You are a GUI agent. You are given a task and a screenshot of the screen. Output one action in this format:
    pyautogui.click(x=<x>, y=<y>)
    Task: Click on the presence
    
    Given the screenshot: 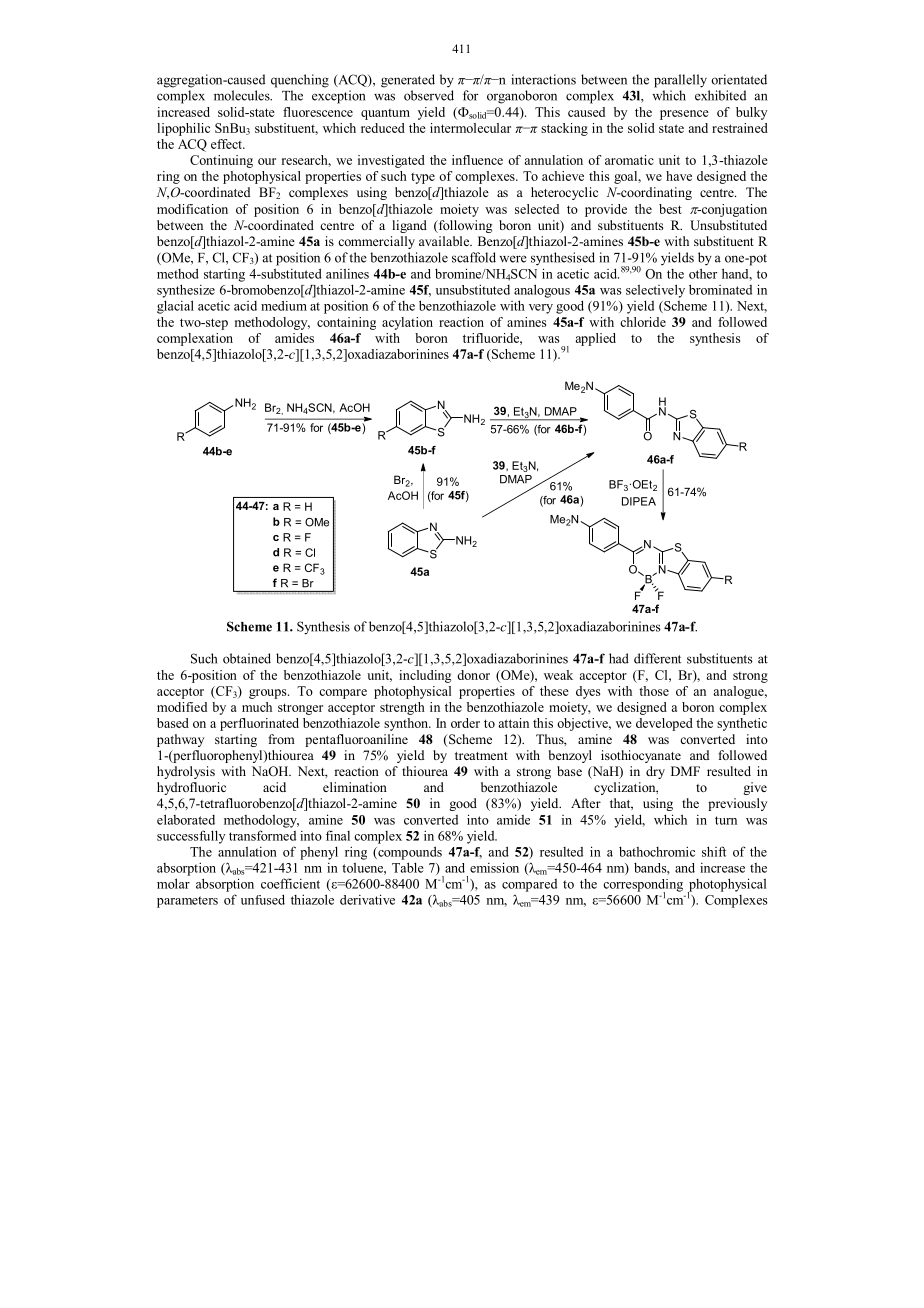 What is the action you would take?
    pyautogui.click(x=684, y=115)
